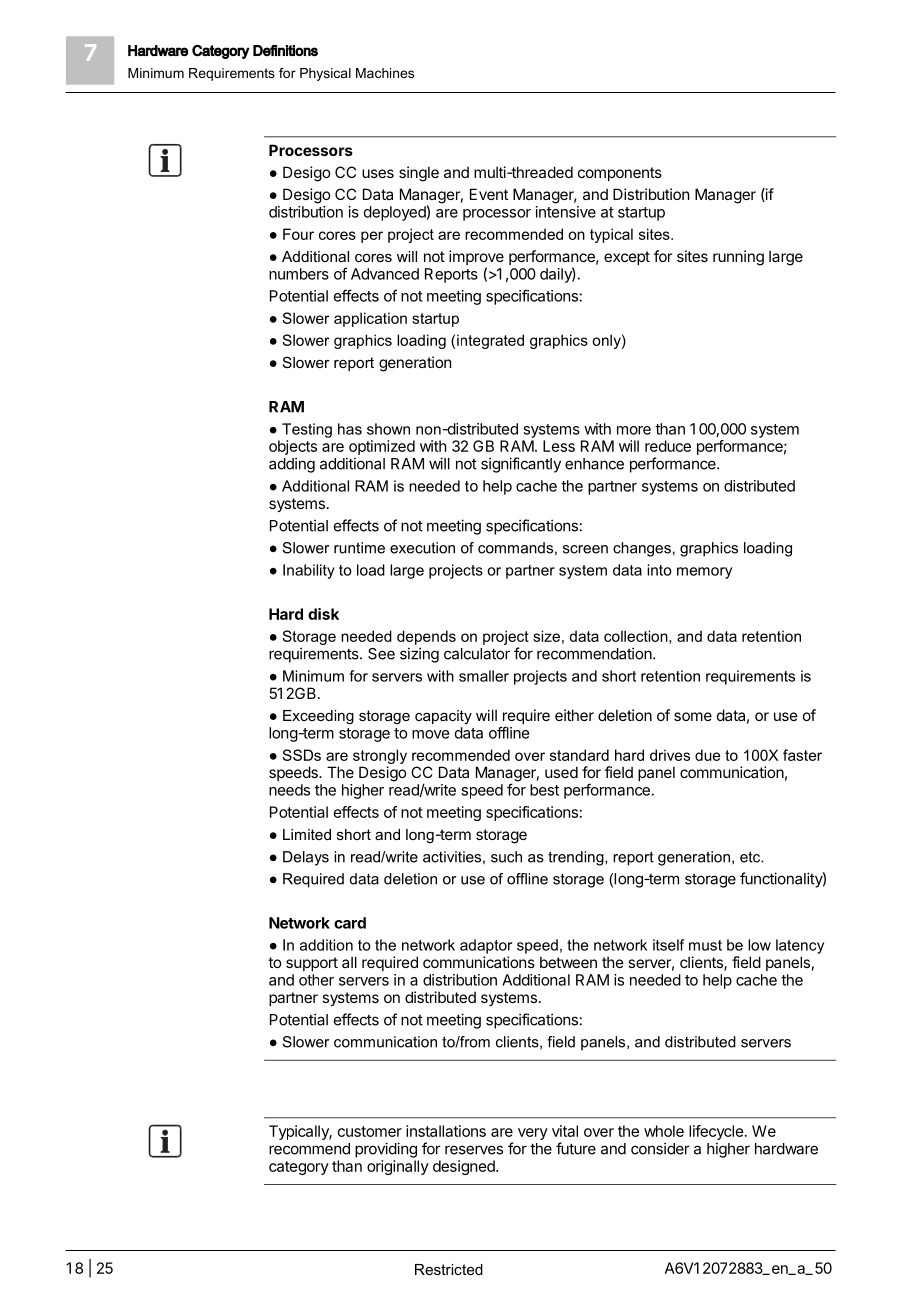 The width and height of the screenshot is (924, 1308). I want to click on originally, so click(398, 1167).
